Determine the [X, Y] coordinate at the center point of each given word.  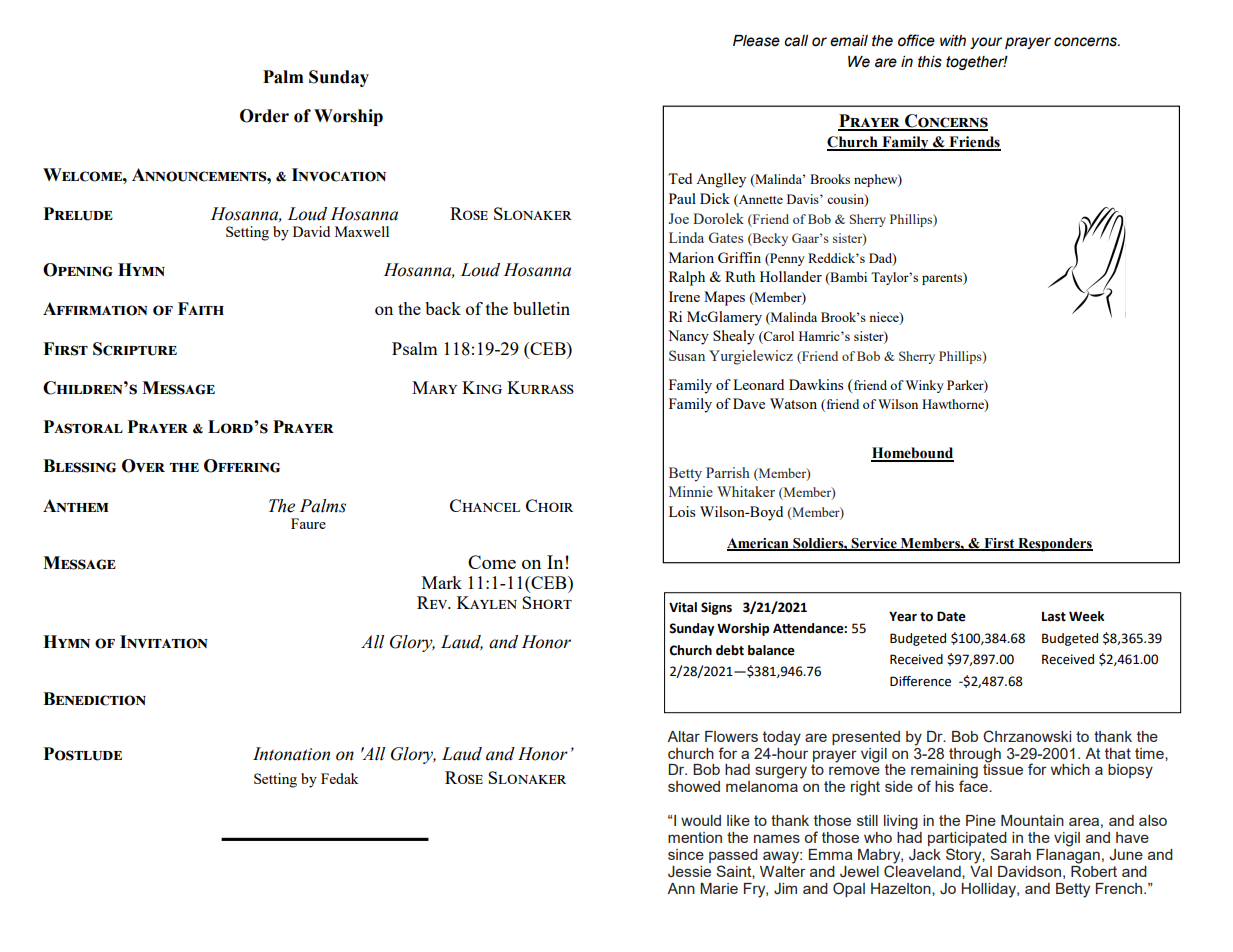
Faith [201, 308]
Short [547, 602]
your [986, 43]
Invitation [164, 642]
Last [1054, 617]
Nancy [688, 337]
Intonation [291, 754]
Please [756, 41]
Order [264, 116]
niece [885, 318]
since [686, 854]
